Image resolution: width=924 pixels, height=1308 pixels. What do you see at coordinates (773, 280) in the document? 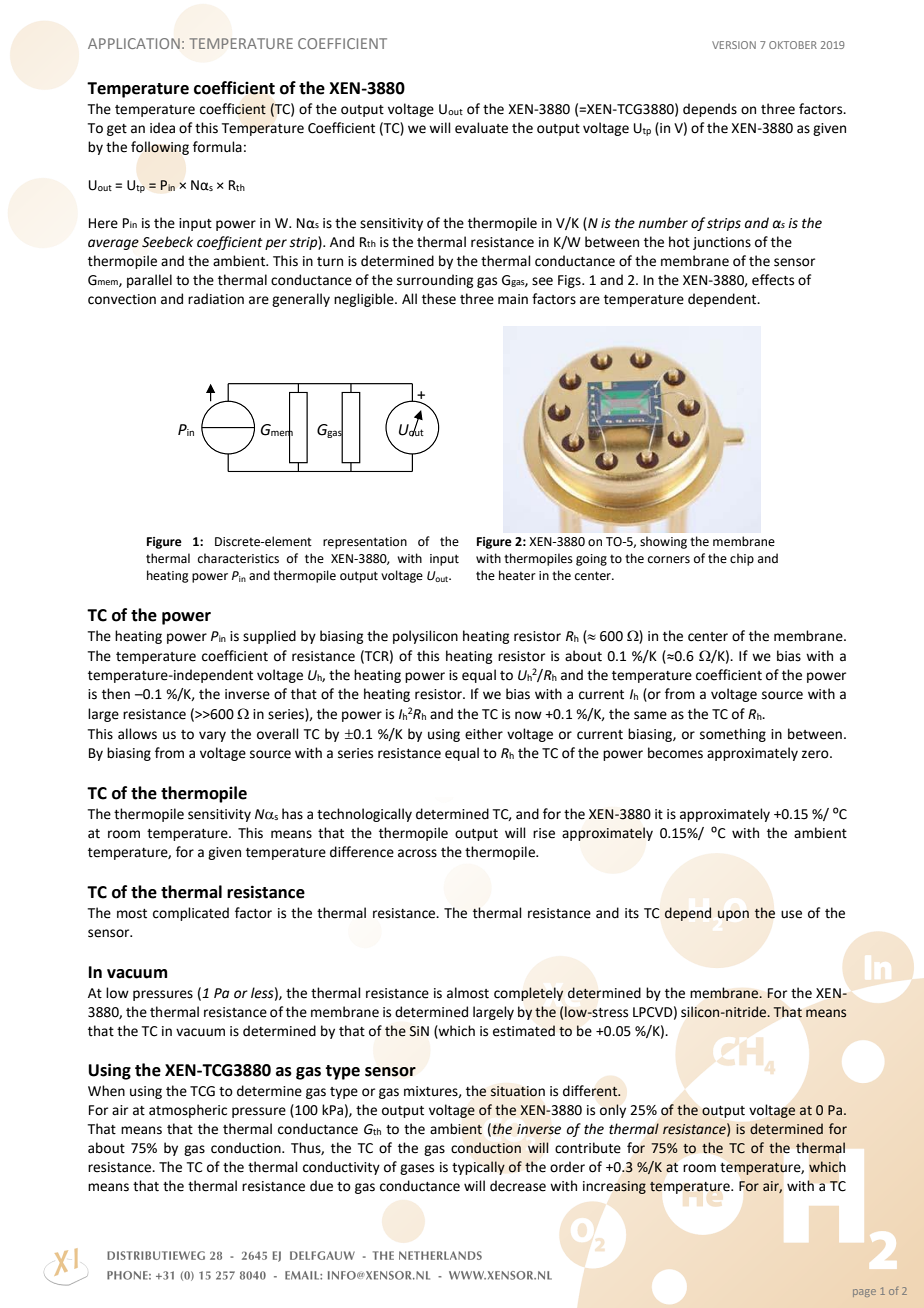
I see `effects` at bounding box center [773, 280].
